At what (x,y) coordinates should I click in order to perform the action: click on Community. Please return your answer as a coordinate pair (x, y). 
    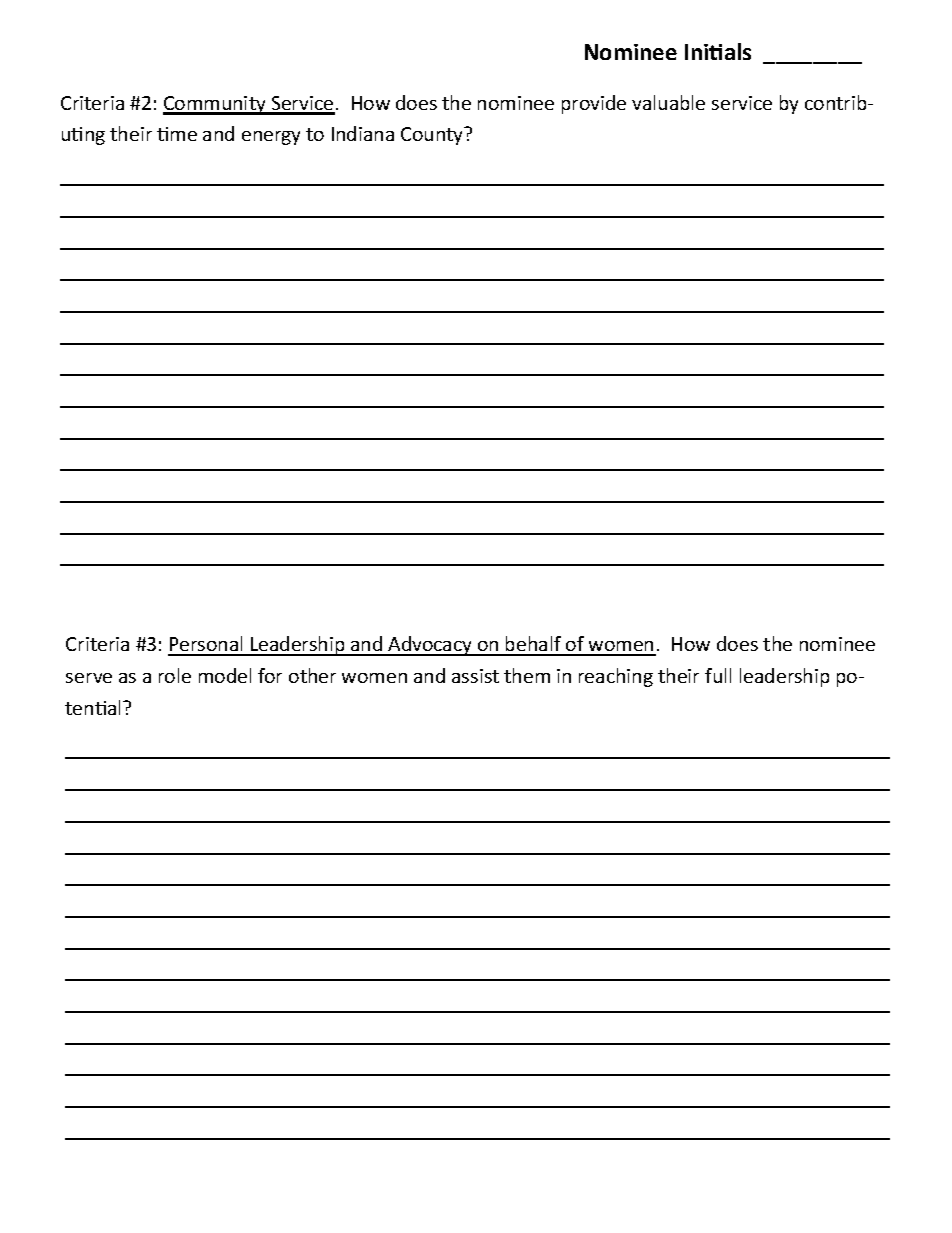
    Looking at the image, I should click on (215, 105).
